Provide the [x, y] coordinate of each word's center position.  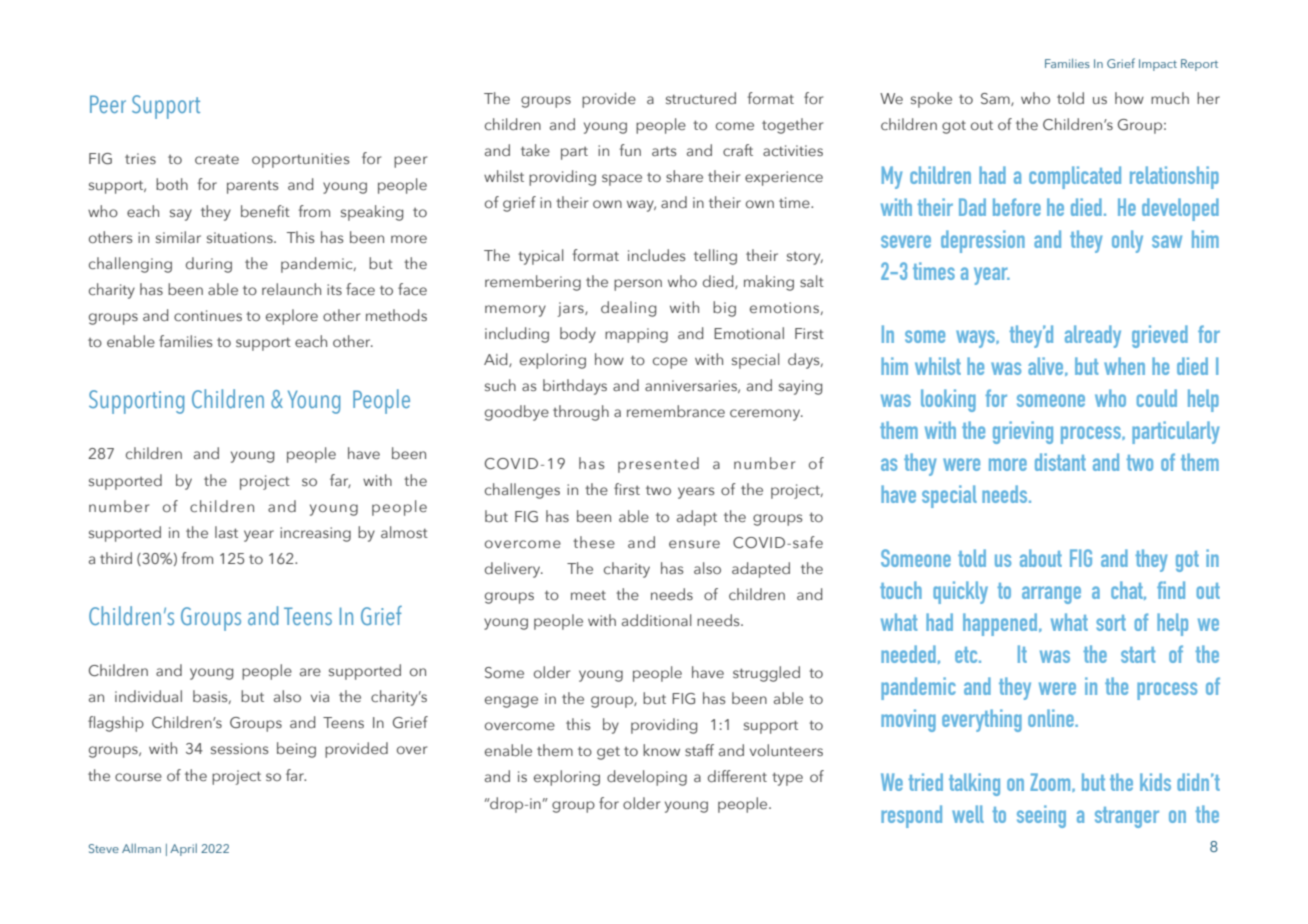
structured [701, 98]
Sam [996, 99]
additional [656, 620]
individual [148, 696]
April [183, 850]
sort [1111, 623]
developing [647, 778]
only [1127, 241]
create [217, 159]
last [226, 532]
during [209, 265]
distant [1060, 462]
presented [658, 465]
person [638, 285]
